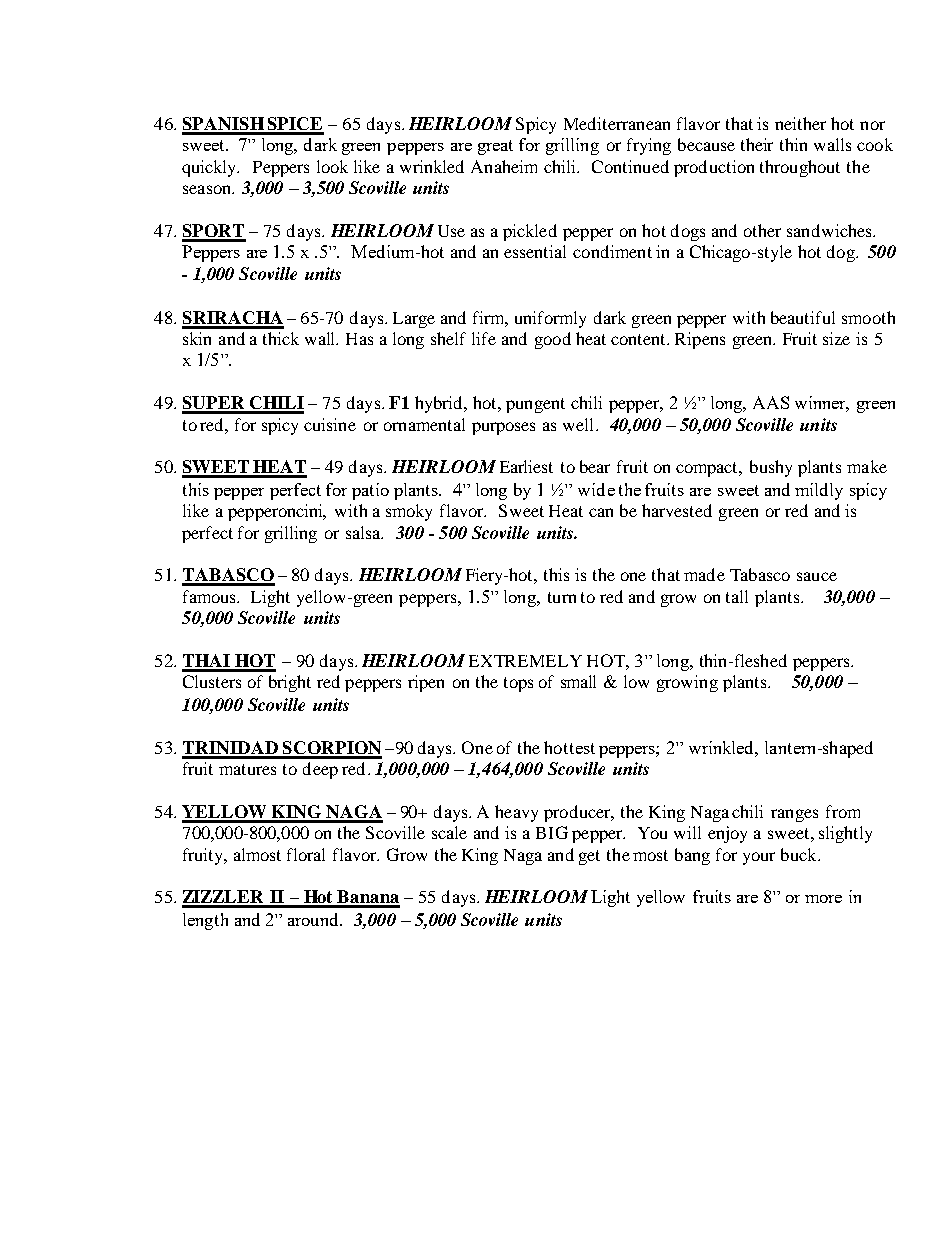 The height and width of the page is (1233, 952). I want to click on cuisine, so click(330, 424).
